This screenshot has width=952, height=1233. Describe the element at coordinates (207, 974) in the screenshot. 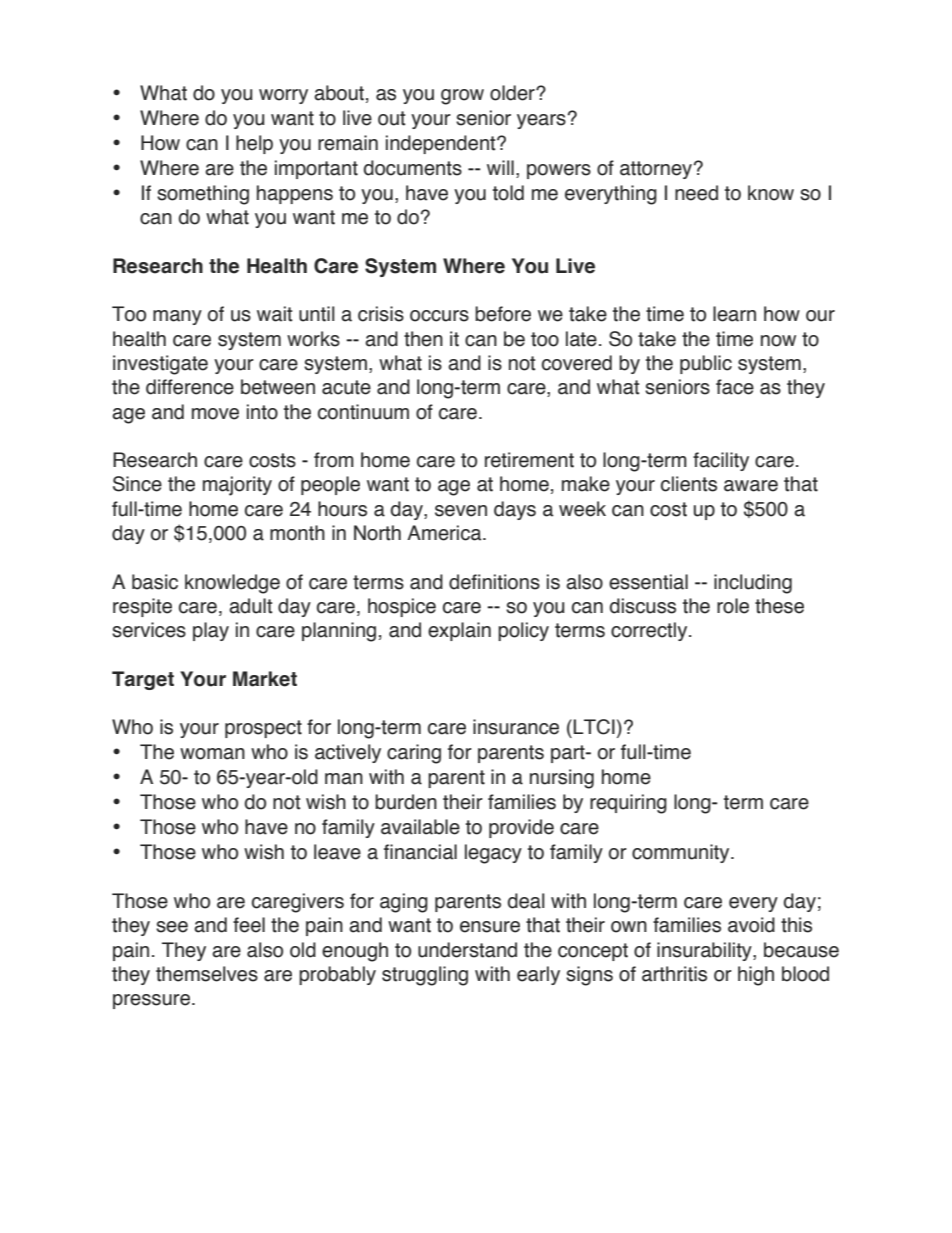

I see `themselves` at that location.
